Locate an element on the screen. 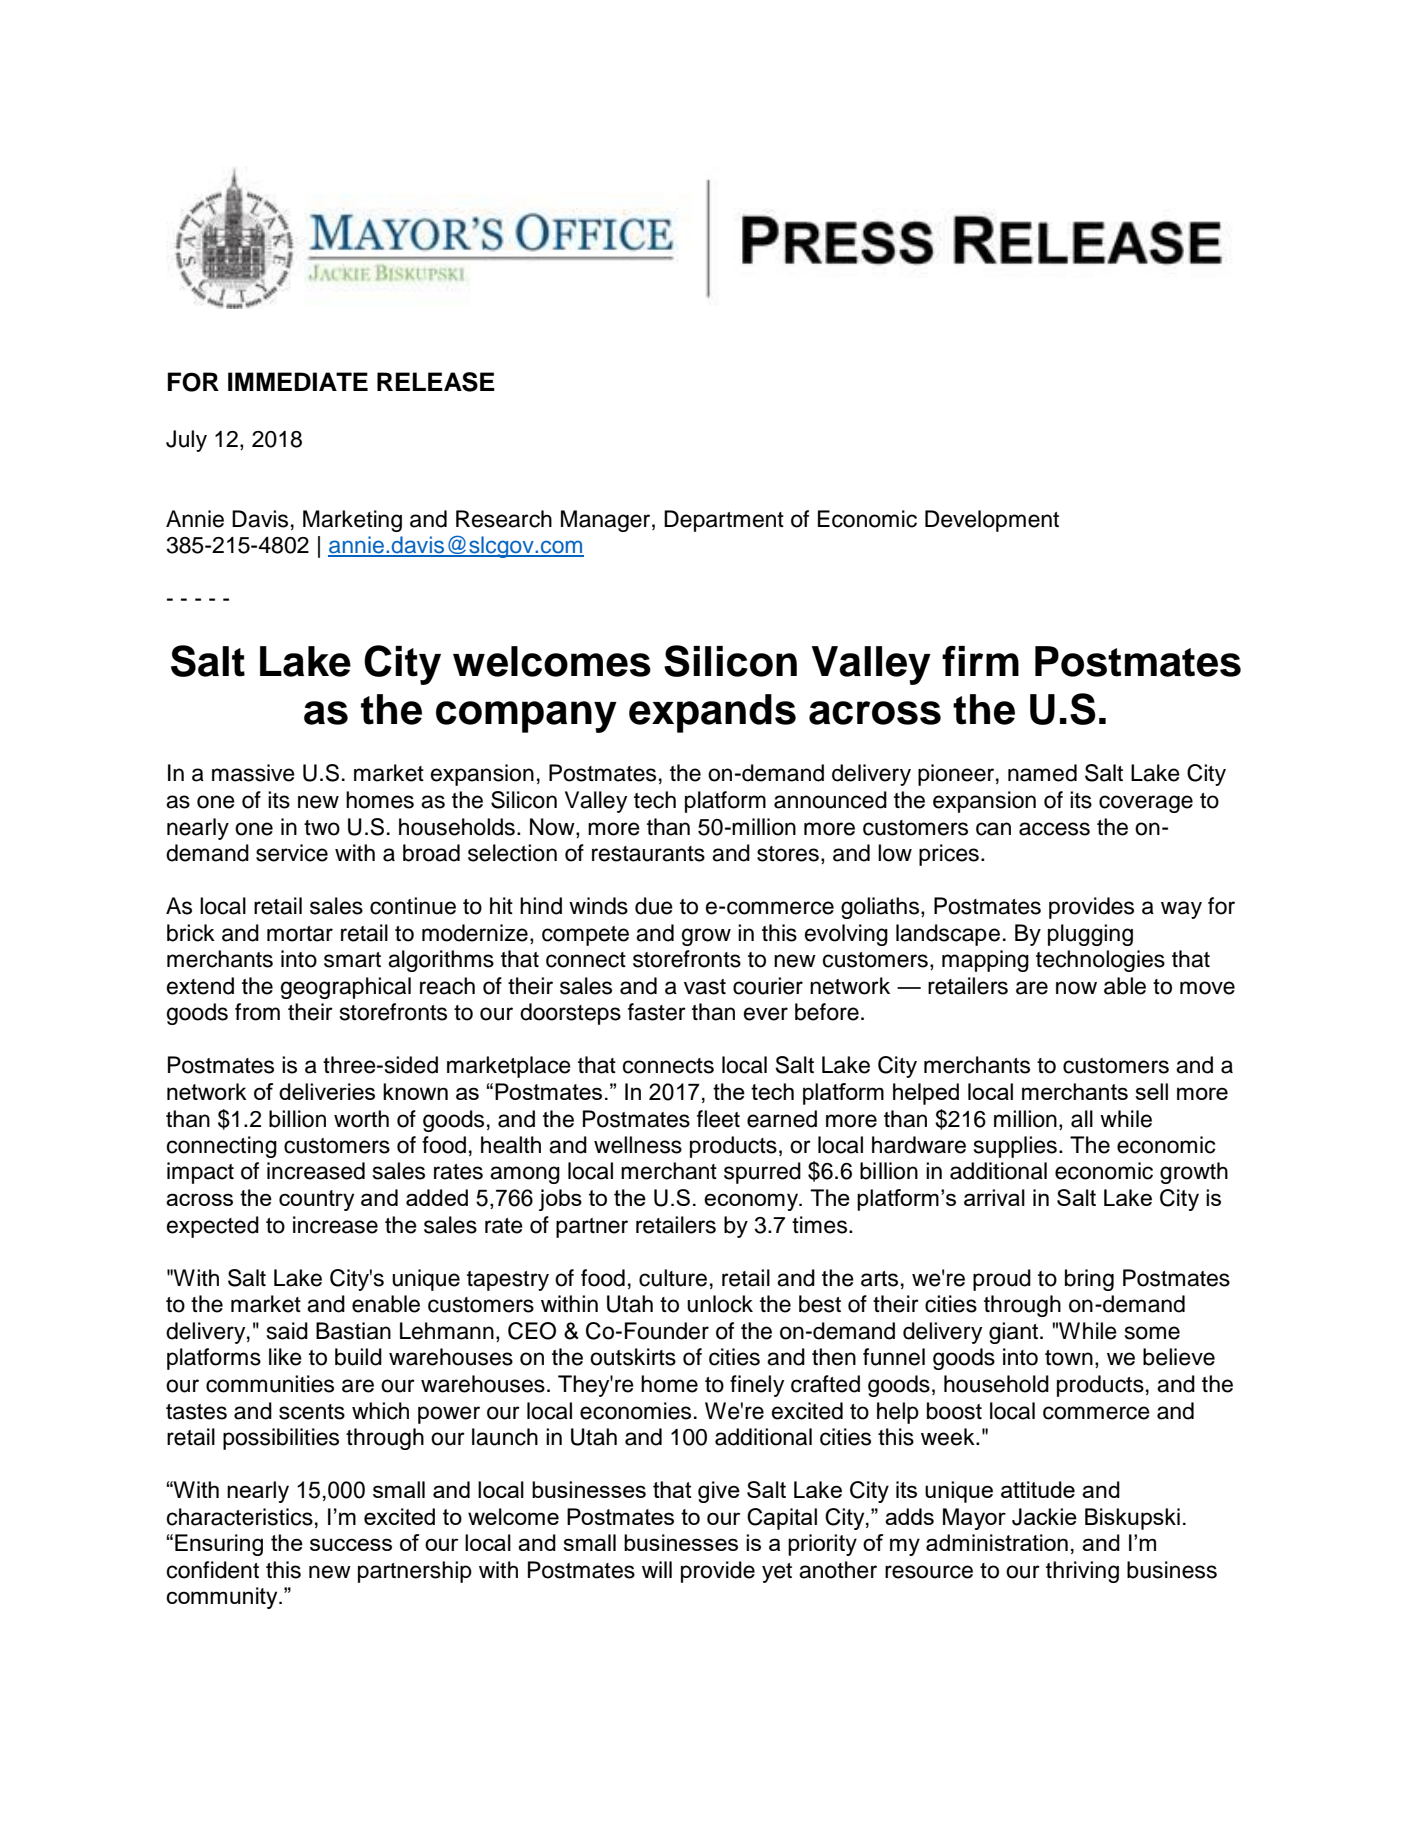 This screenshot has height=1828, width=1412. named is located at coordinates (1042, 773).
